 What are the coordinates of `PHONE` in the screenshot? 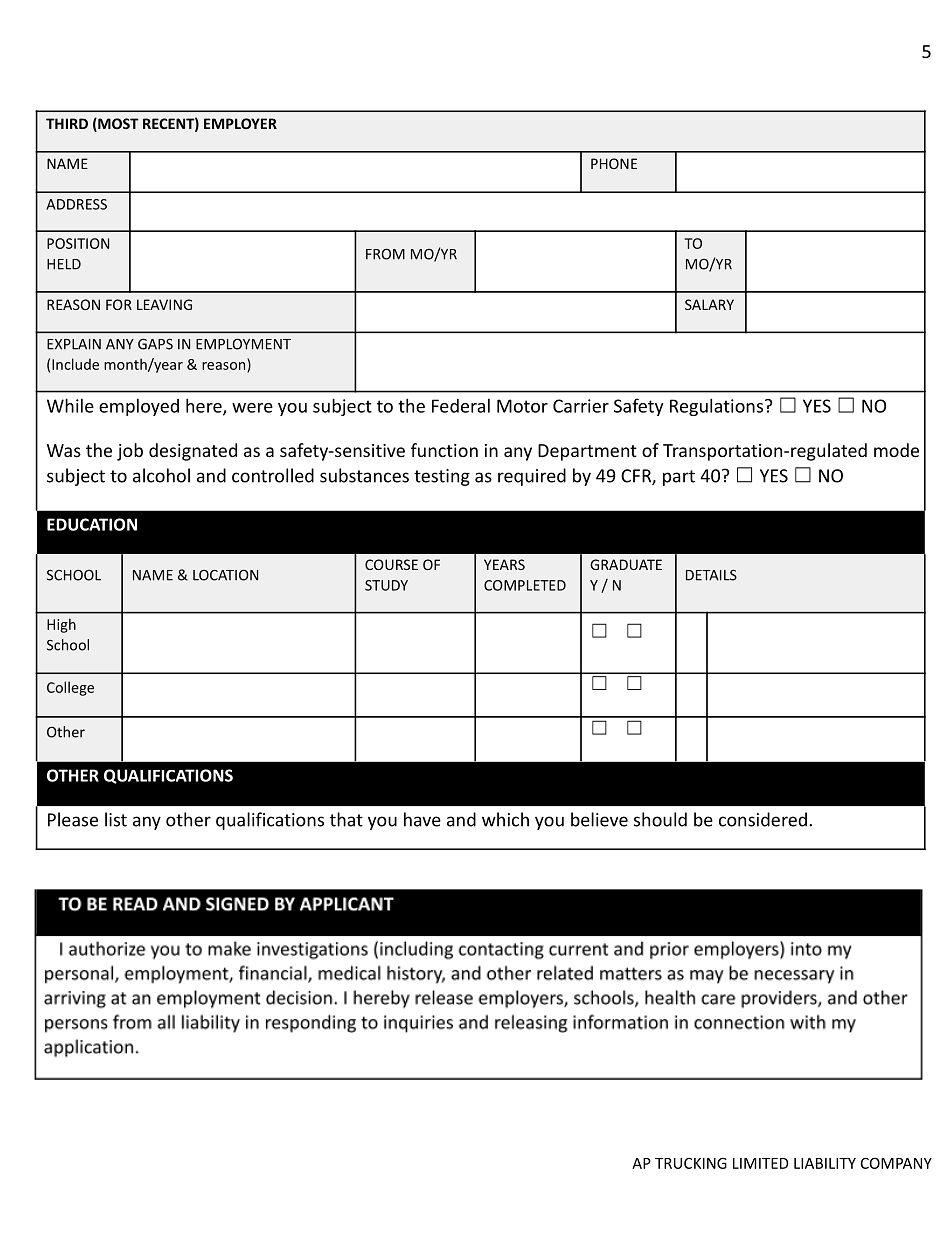 It's located at (614, 163).
